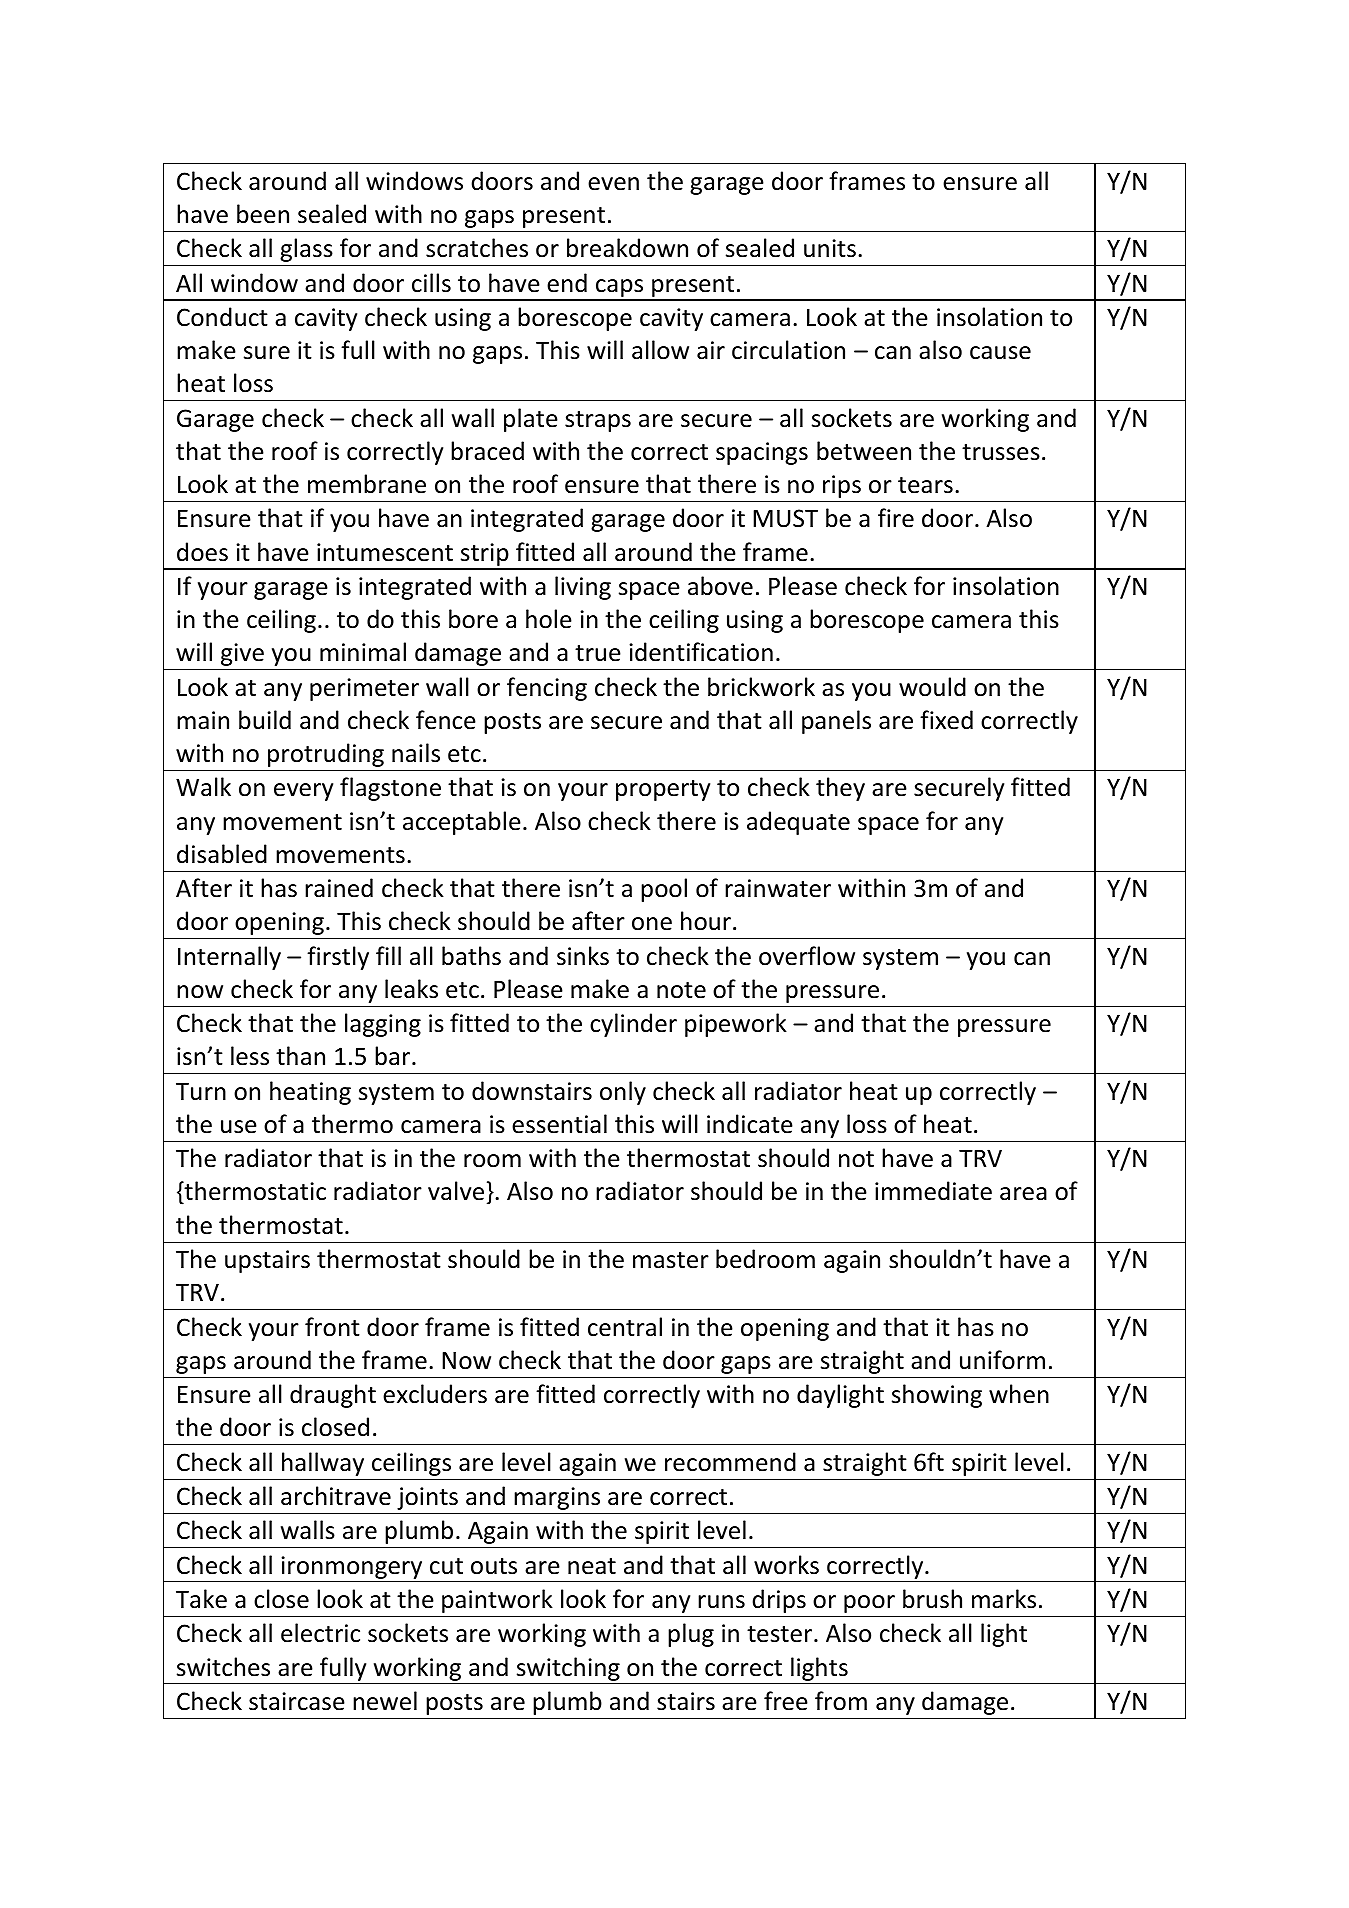  Describe the element at coordinates (830, 248) in the document. I see `units` at that location.
